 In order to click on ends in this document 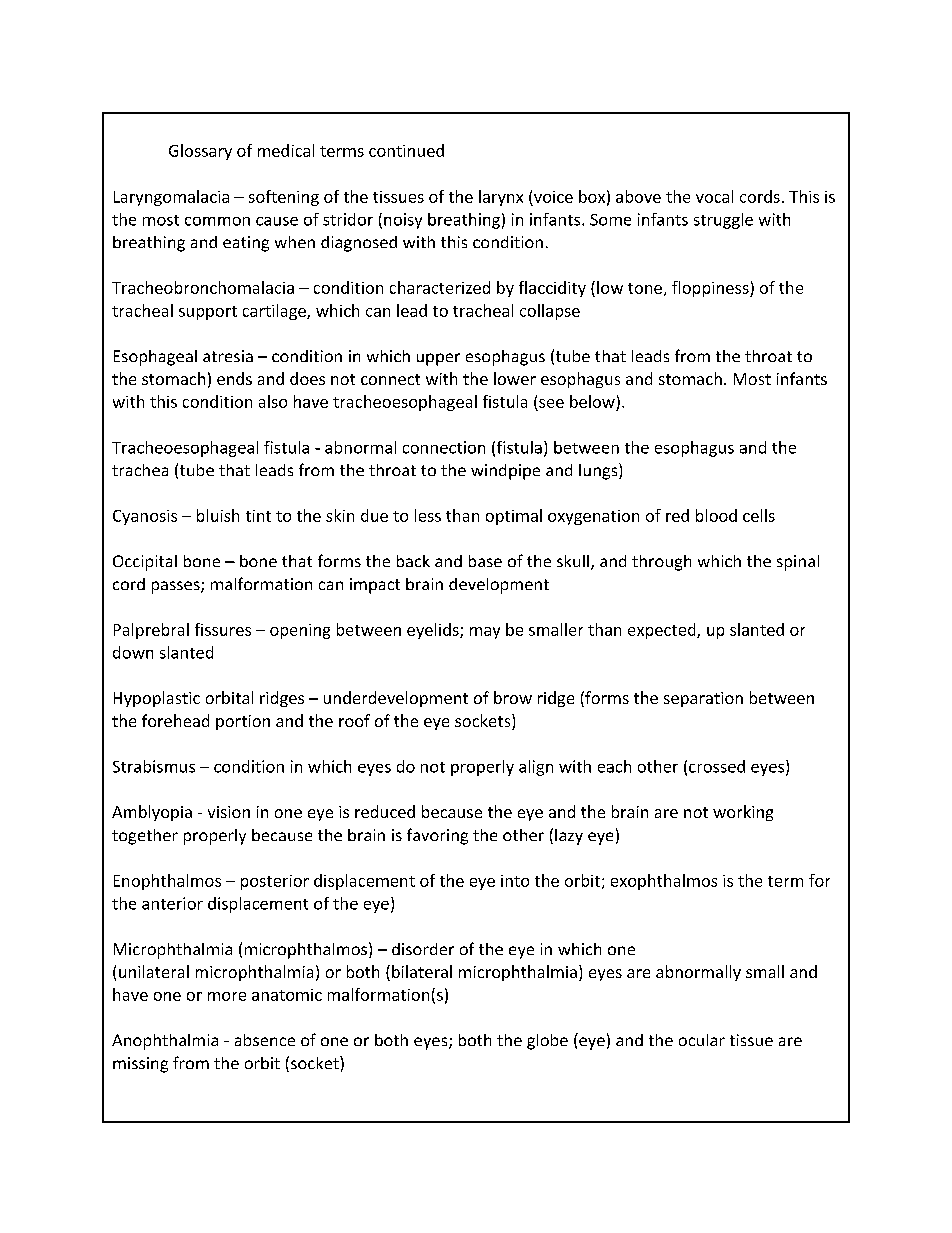, I will do `click(234, 378)`.
